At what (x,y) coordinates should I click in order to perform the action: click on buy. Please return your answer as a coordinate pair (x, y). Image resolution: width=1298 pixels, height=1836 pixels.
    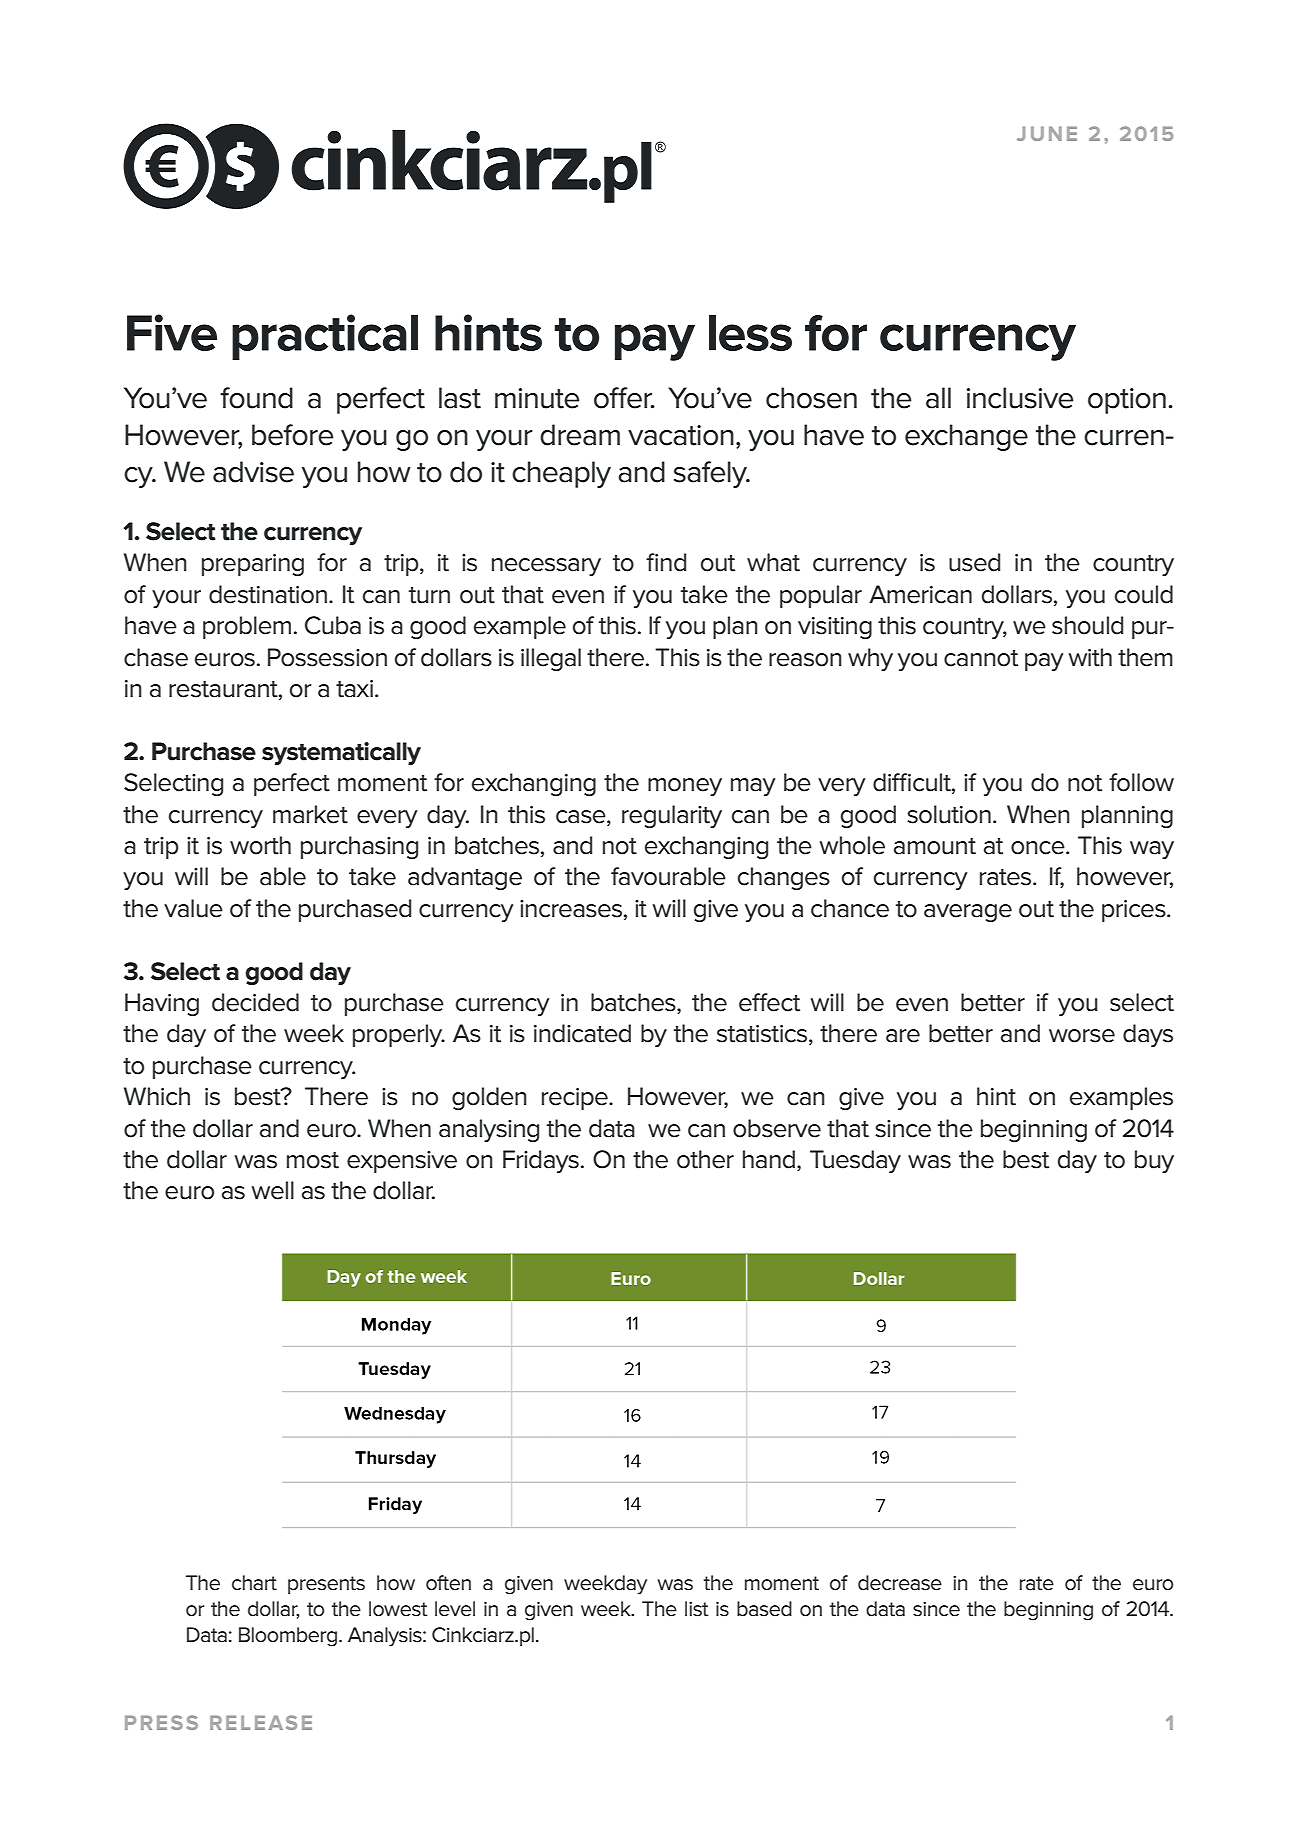
    Looking at the image, I should click on (1154, 1161).
